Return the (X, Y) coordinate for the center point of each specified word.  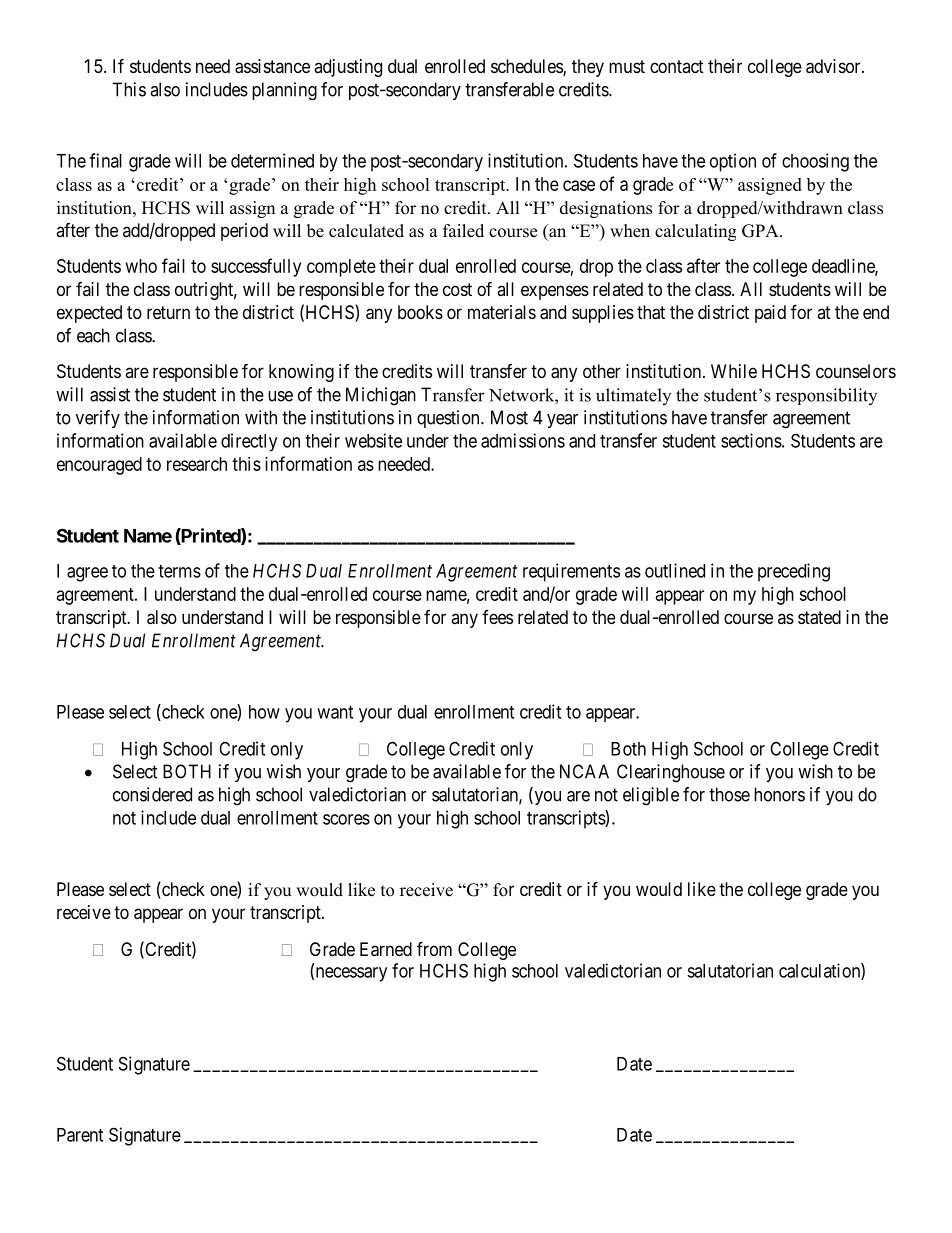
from (434, 948)
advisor (834, 66)
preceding (794, 572)
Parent (80, 1135)
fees (497, 617)
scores (346, 819)
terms (179, 571)
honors (779, 794)
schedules (527, 67)
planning (284, 91)
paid (770, 314)
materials (502, 312)
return (168, 312)
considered (152, 794)
